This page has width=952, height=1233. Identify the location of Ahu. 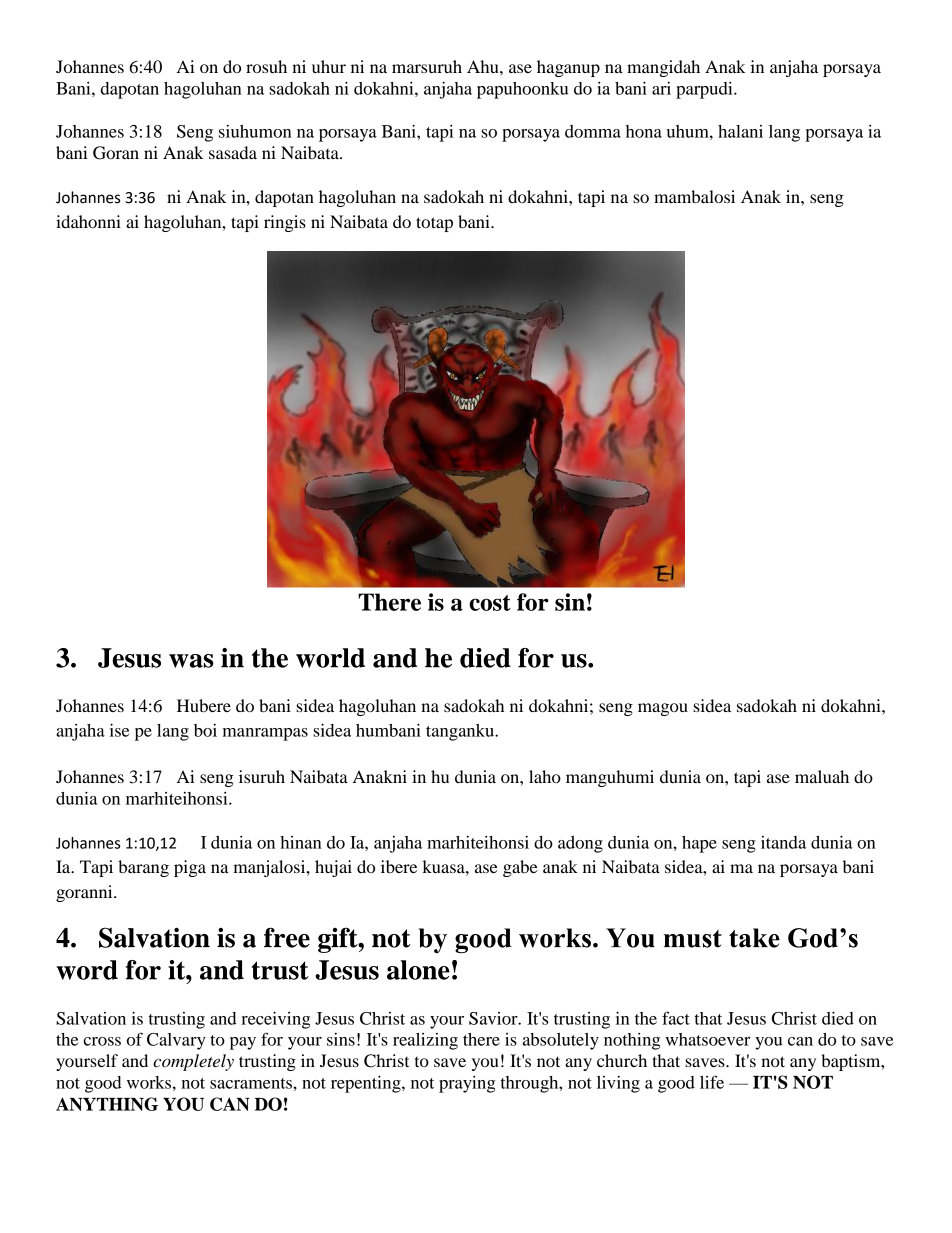
(484, 66).
